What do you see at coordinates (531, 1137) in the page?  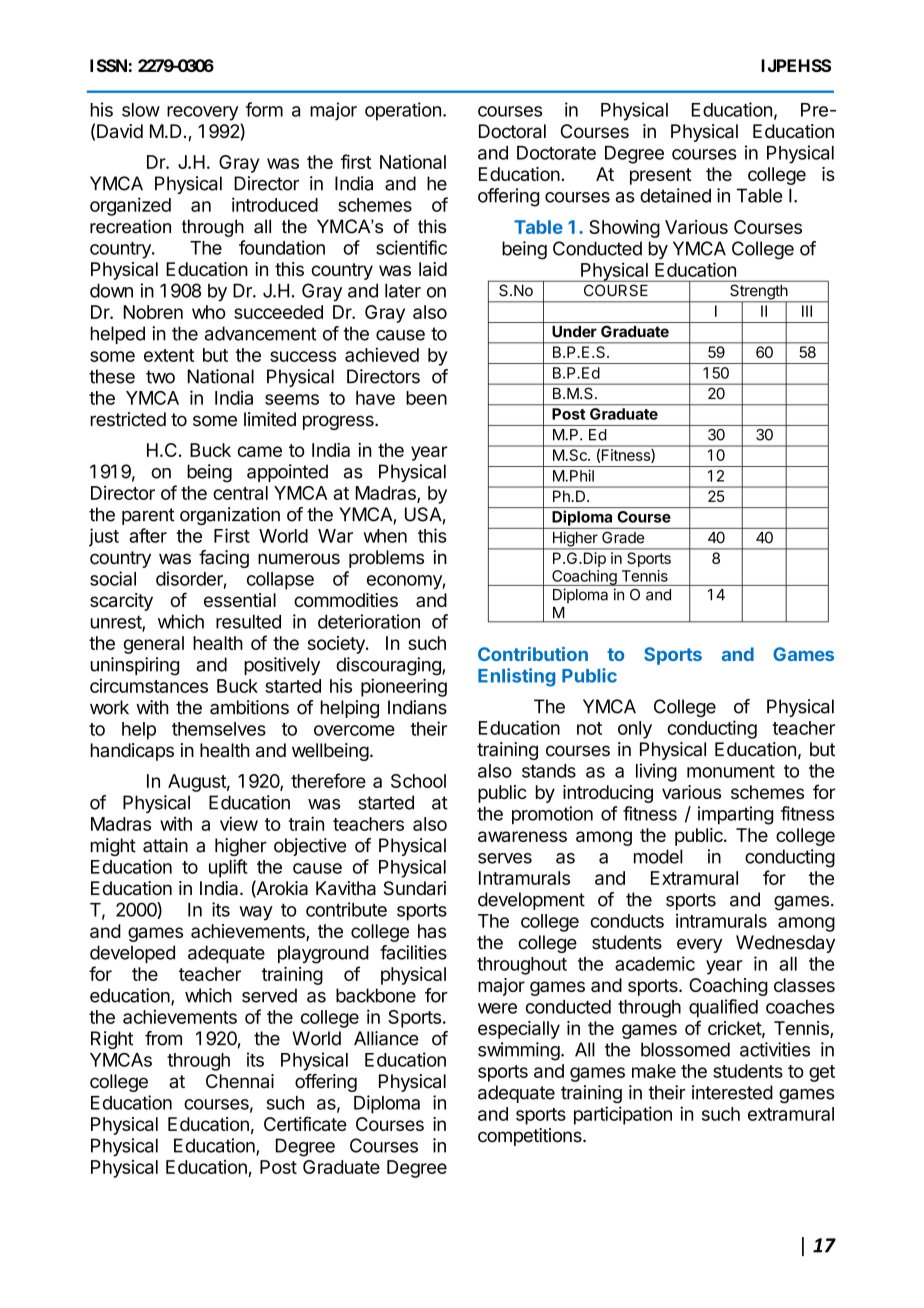 I see `competitions` at bounding box center [531, 1137].
